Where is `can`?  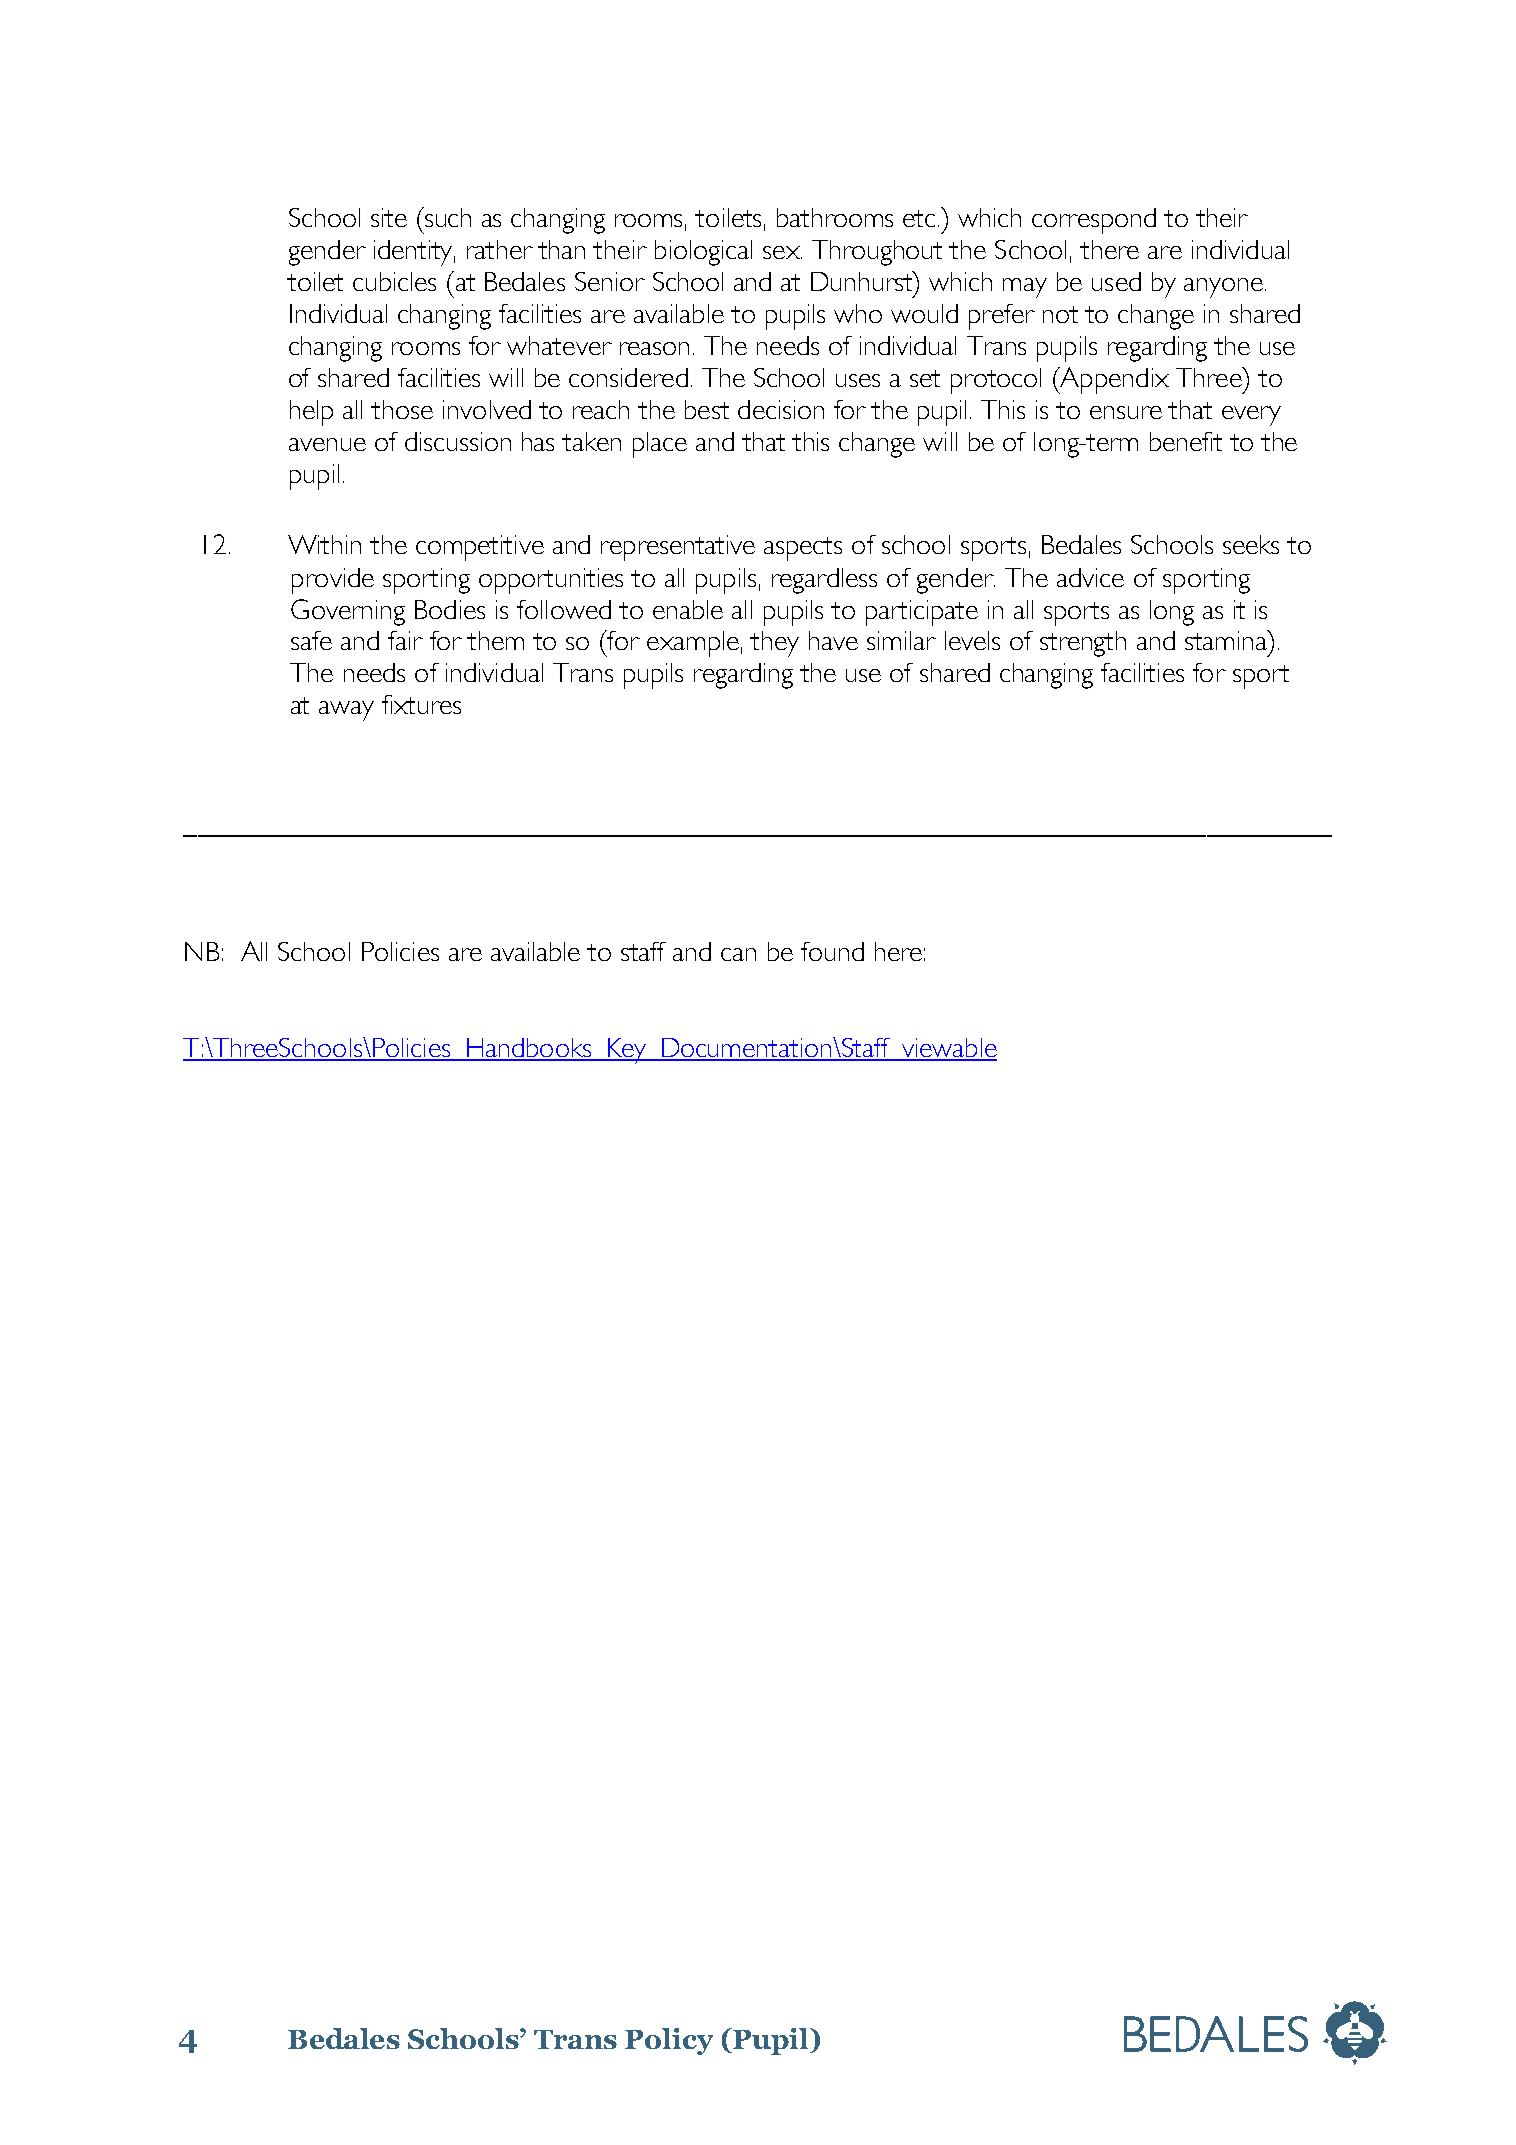 can is located at coordinates (738, 954).
